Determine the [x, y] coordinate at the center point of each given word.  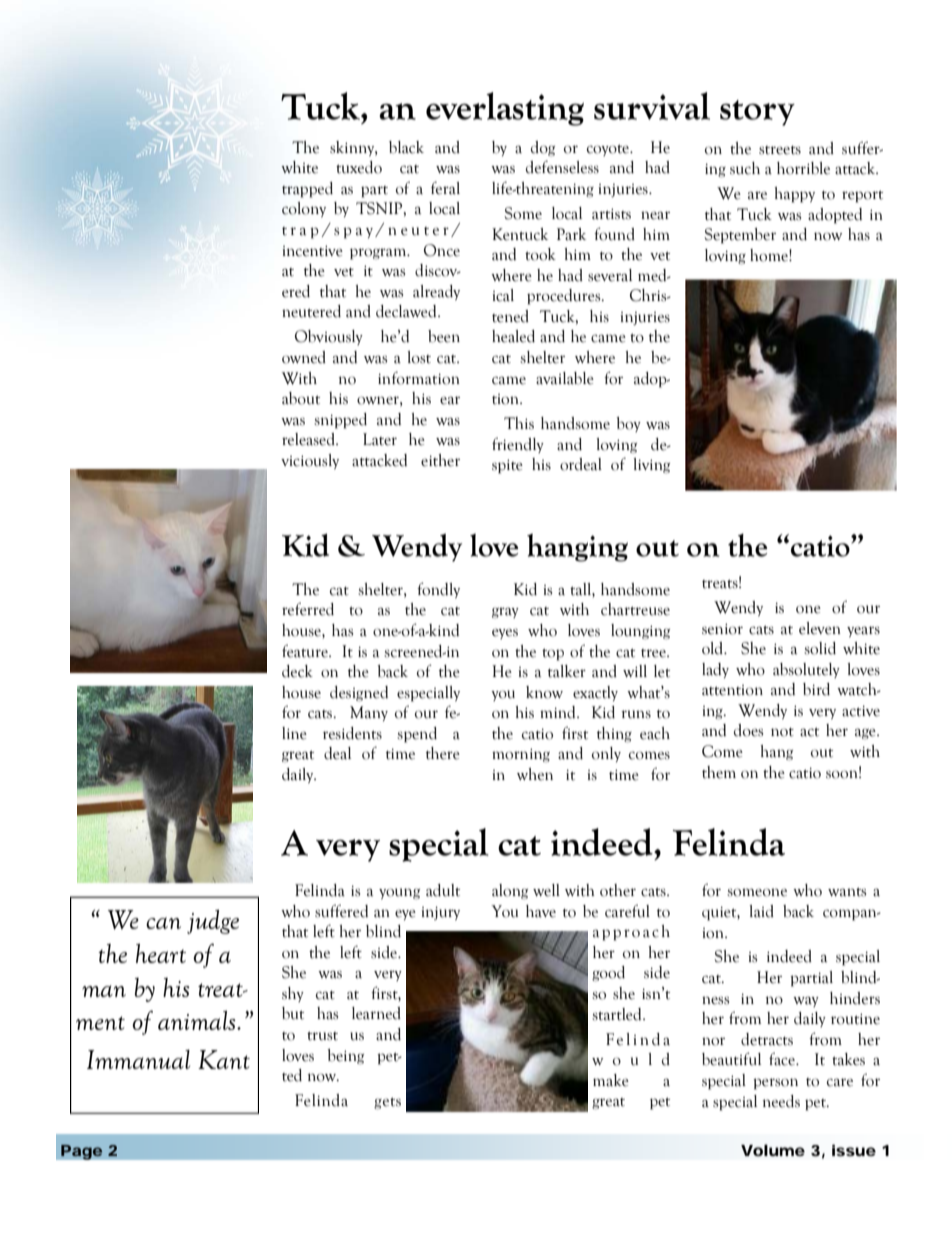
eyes [505, 633]
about [301, 398]
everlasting [505, 109]
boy [628, 424]
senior [722, 629]
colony [304, 209]
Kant [224, 1059]
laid [761, 911]
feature [306, 651]
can [163, 923]
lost [419, 357]
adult [443, 890]
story [757, 113]
